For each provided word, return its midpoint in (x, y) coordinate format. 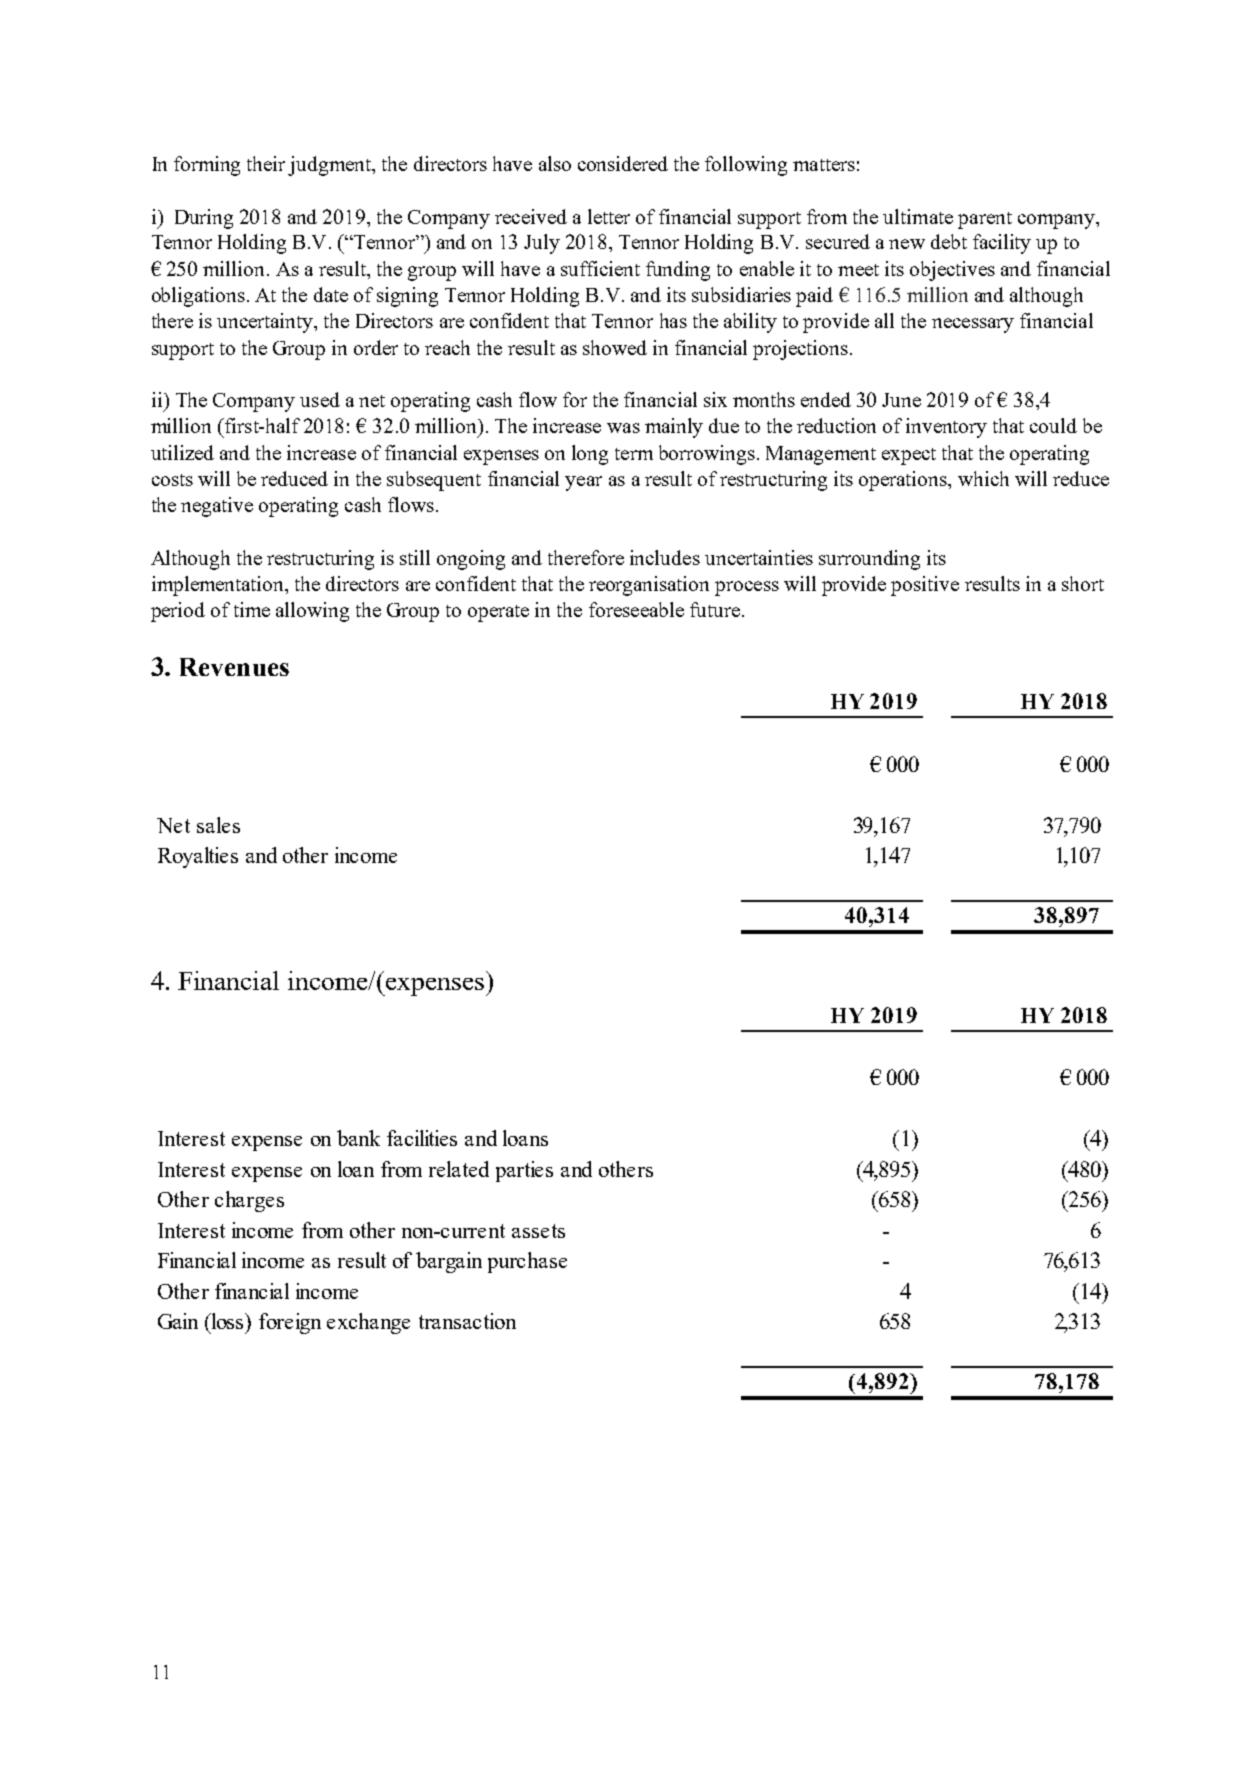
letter (609, 216)
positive (925, 586)
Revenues (234, 667)
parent (985, 220)
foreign (290, 1323)
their (266, 163)
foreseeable (636, 609)
